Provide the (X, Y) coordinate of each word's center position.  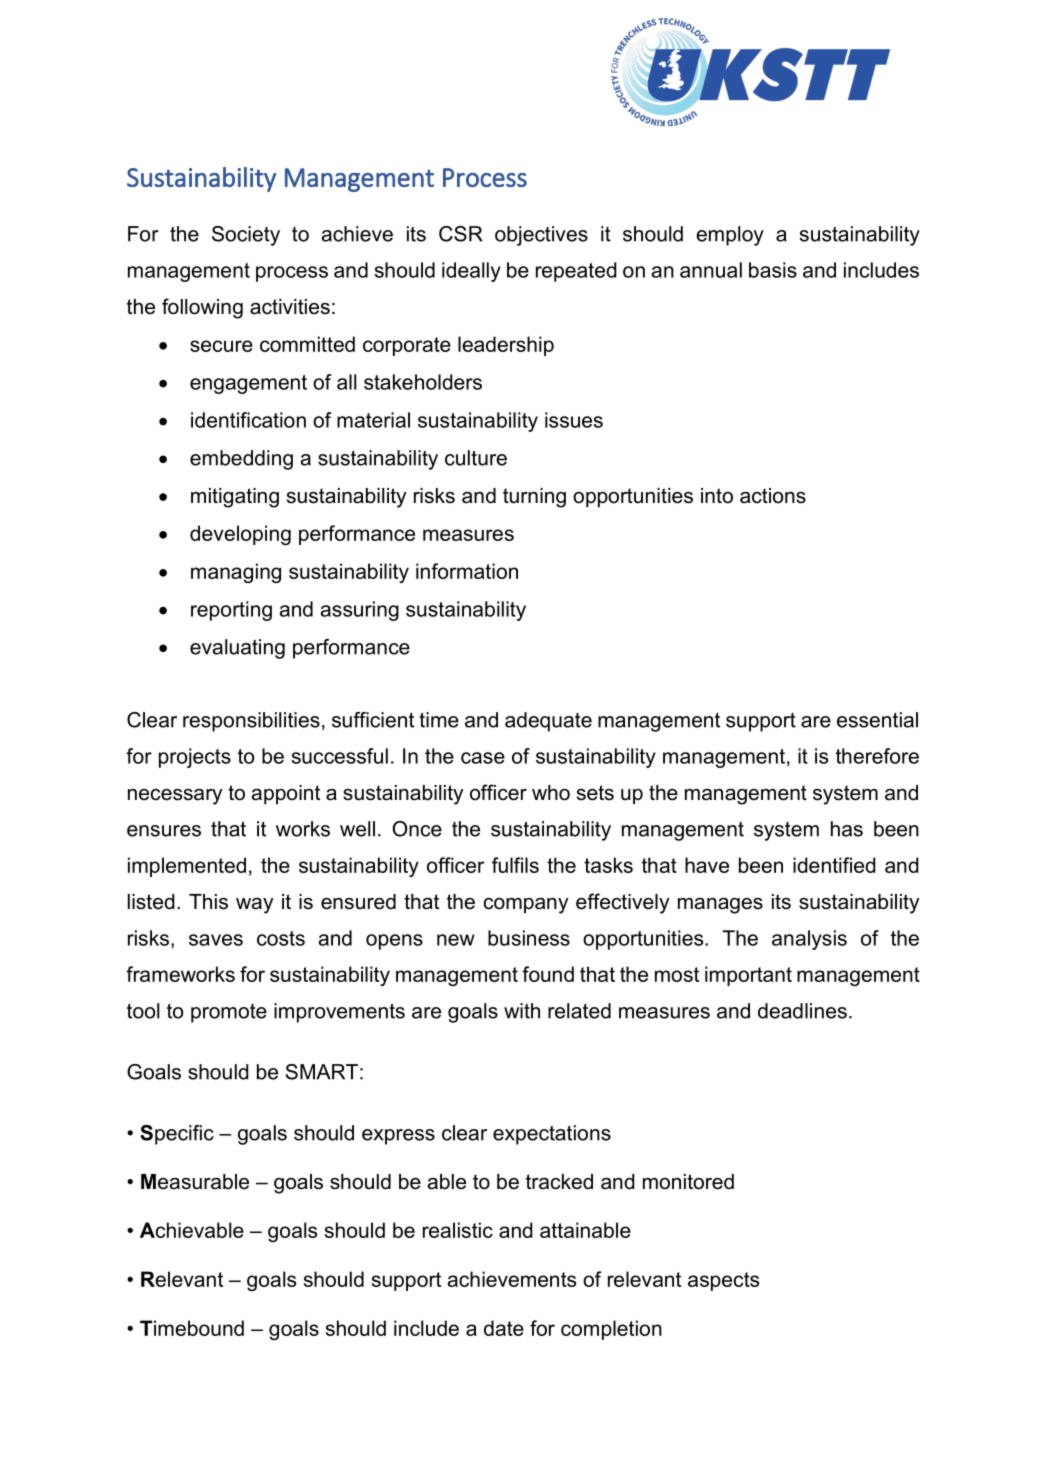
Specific (177, 1135)
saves (216, 940)
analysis (809, 940)
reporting (231, 611)
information (467, 571)
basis (773, 270)
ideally (471, 272)
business (529, 938)
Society (246, 236)
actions (773, 496)
